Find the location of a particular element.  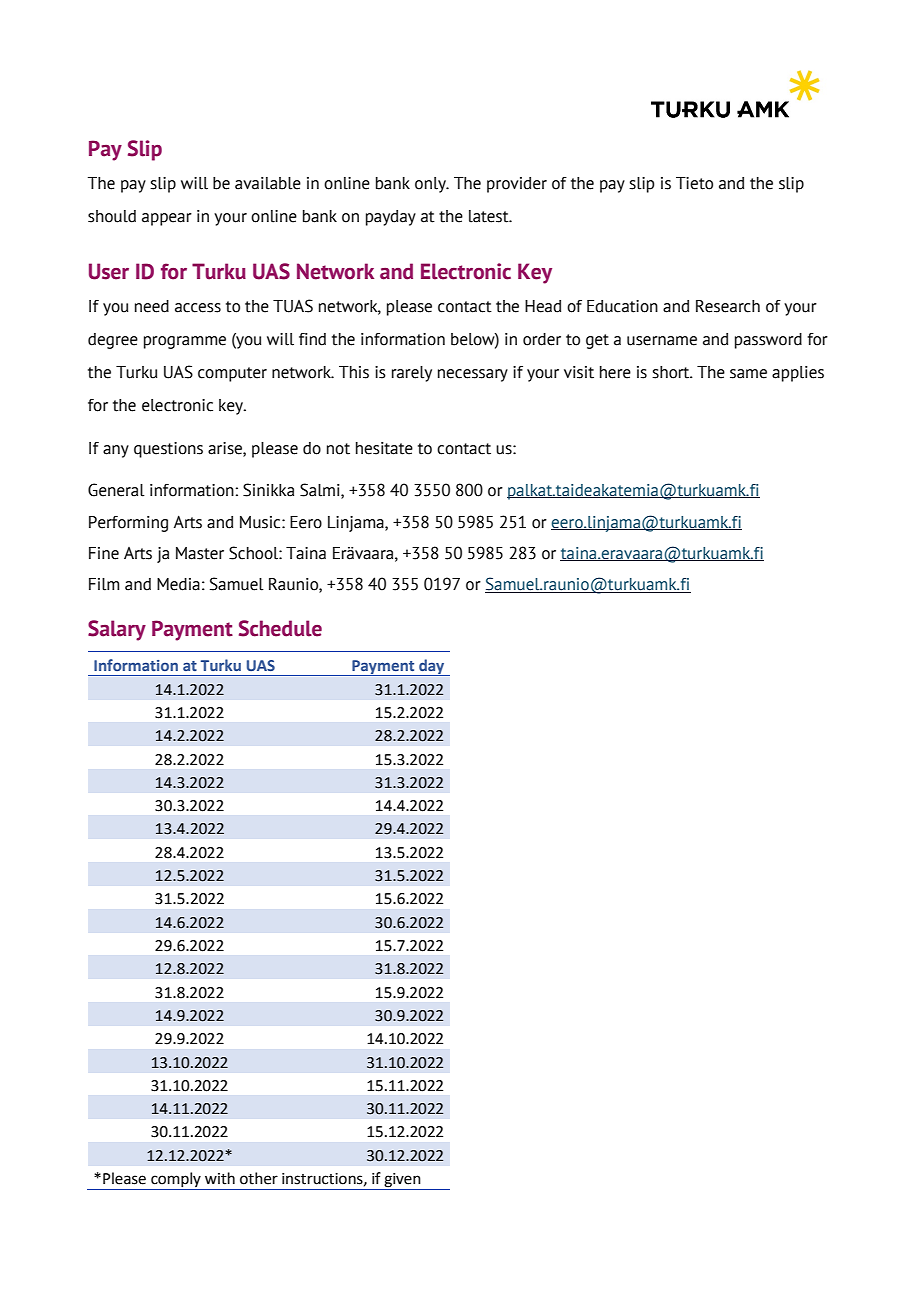

Research is located at coordinates (728, 306).
